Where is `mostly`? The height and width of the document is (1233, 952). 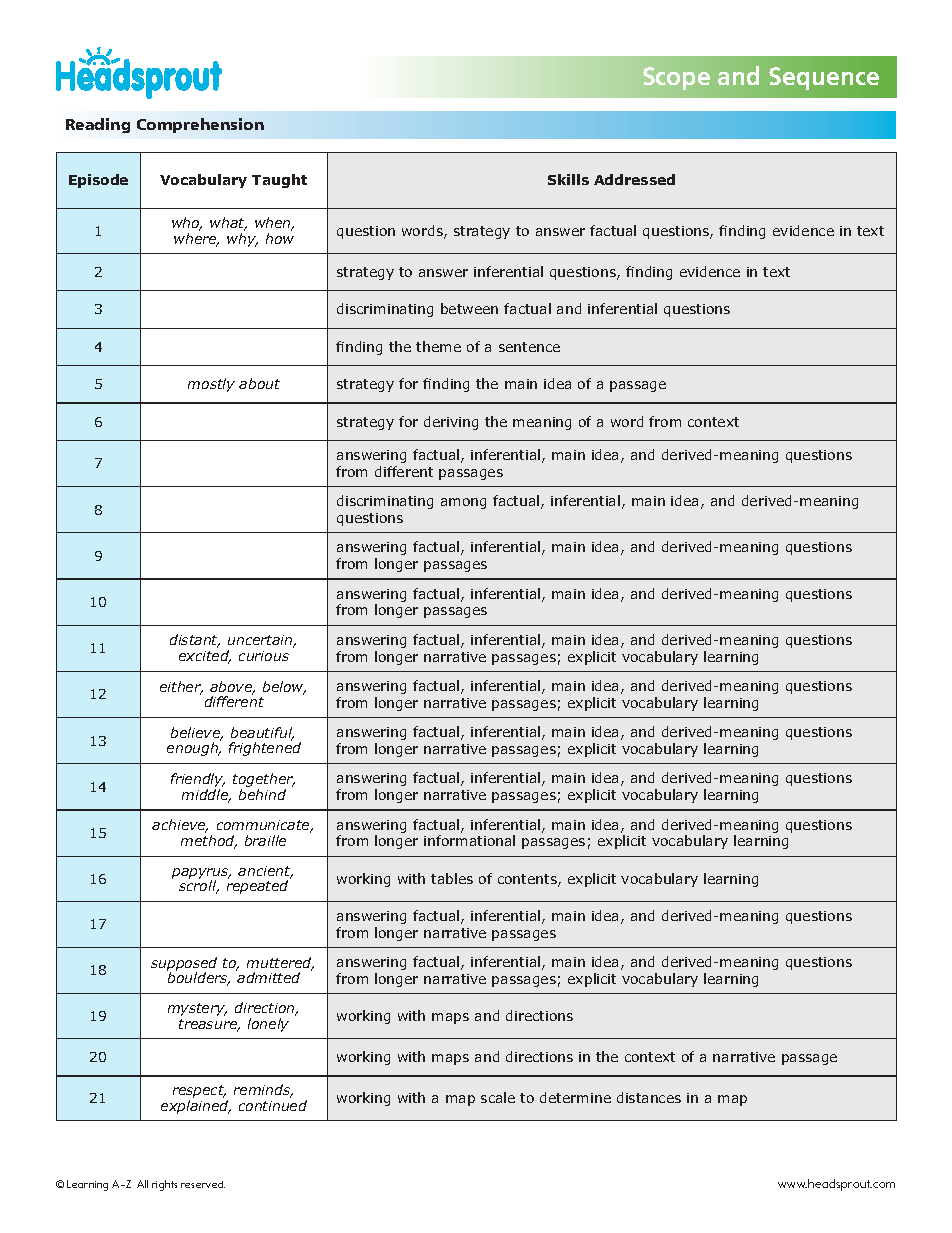 mostly is located at coordinates (211, 385).
